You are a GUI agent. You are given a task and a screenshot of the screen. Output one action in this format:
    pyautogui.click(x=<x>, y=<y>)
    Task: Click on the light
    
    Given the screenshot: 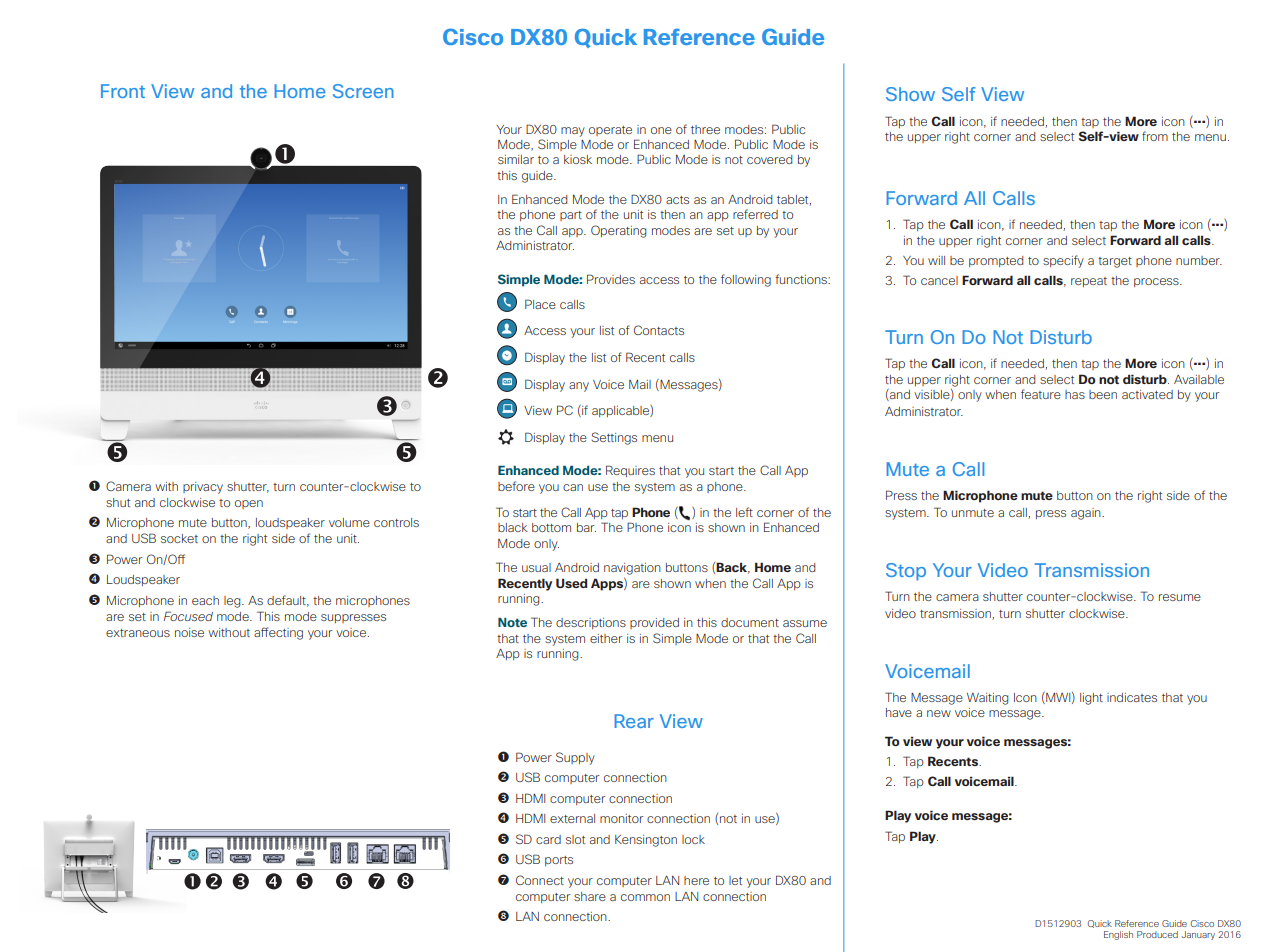 What is the action you would take?
    pyautogui.click(x=1091, y=699)
